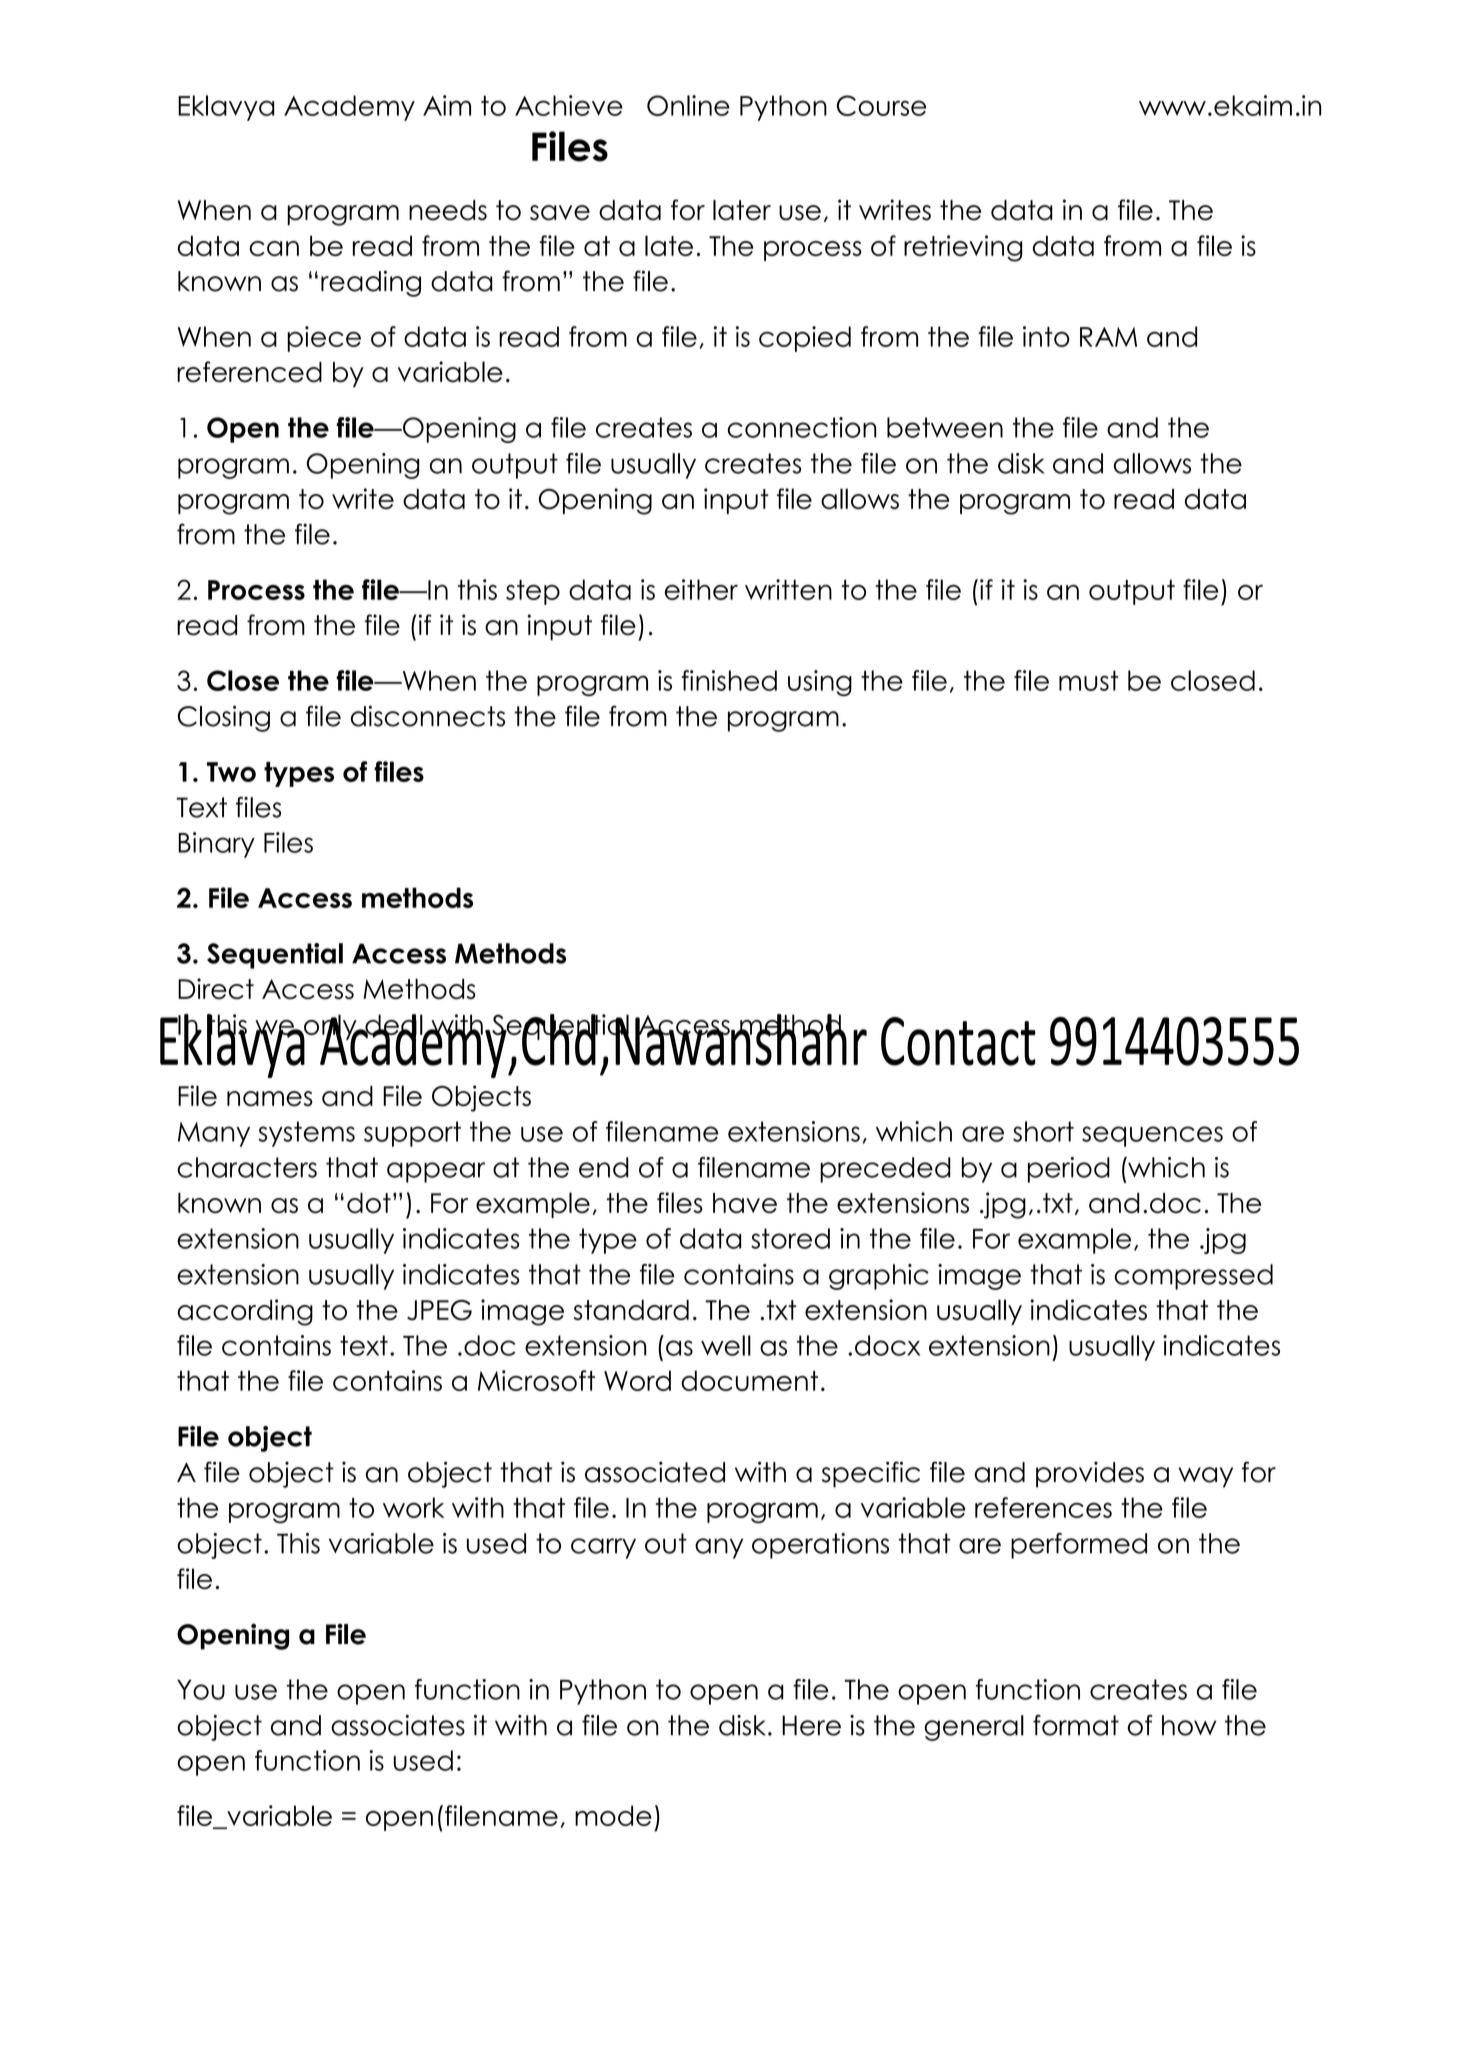  I want to click on associates, so click(398, 1725).
